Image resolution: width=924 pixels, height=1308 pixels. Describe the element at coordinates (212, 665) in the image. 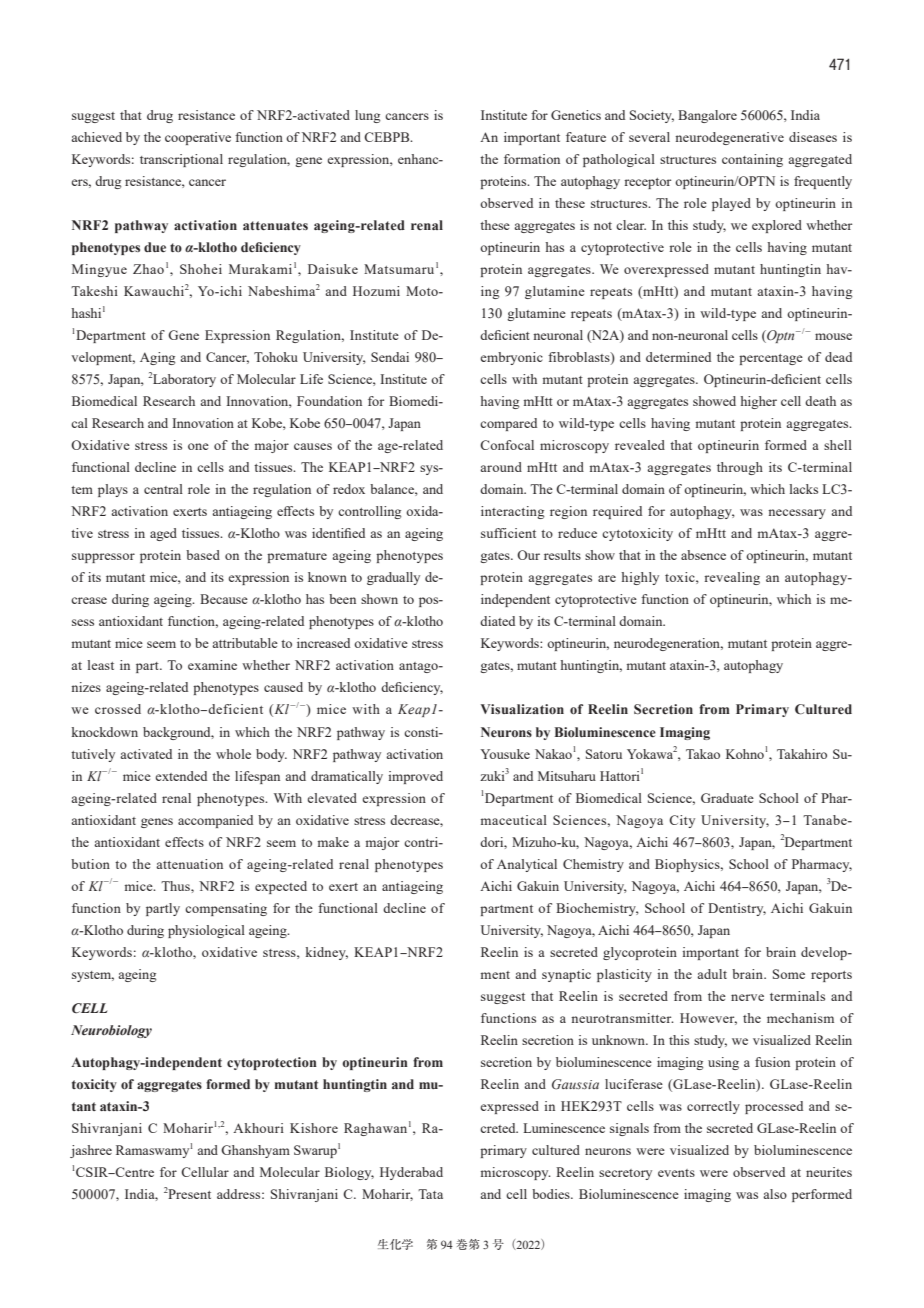

I see `examine` at that location.
